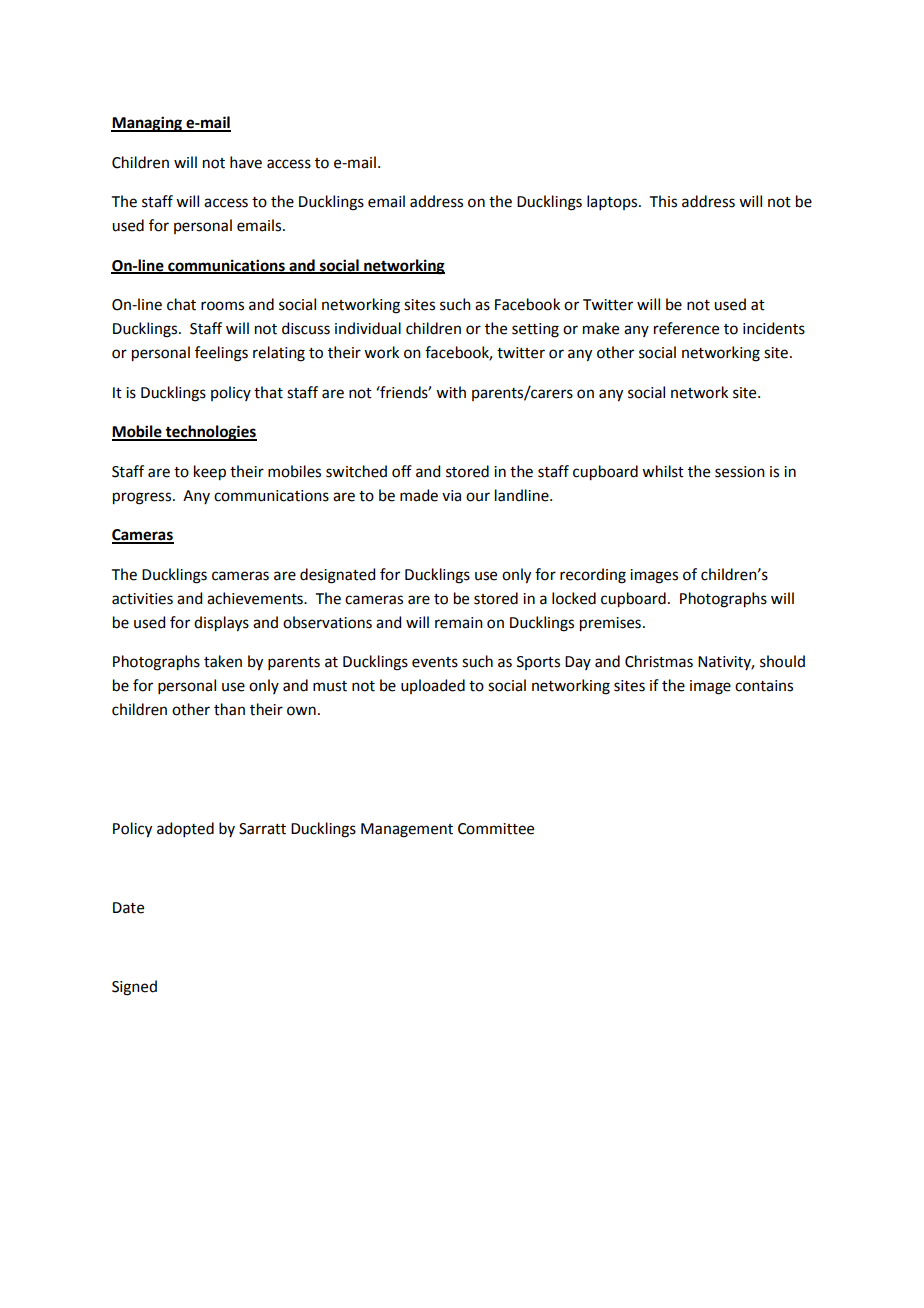 The width and height of the screenshot is (924, 1308). What do you see at coordinates (433, 686) in the screenshot?
I see `uploaded` at bounding box center [433, 686].
